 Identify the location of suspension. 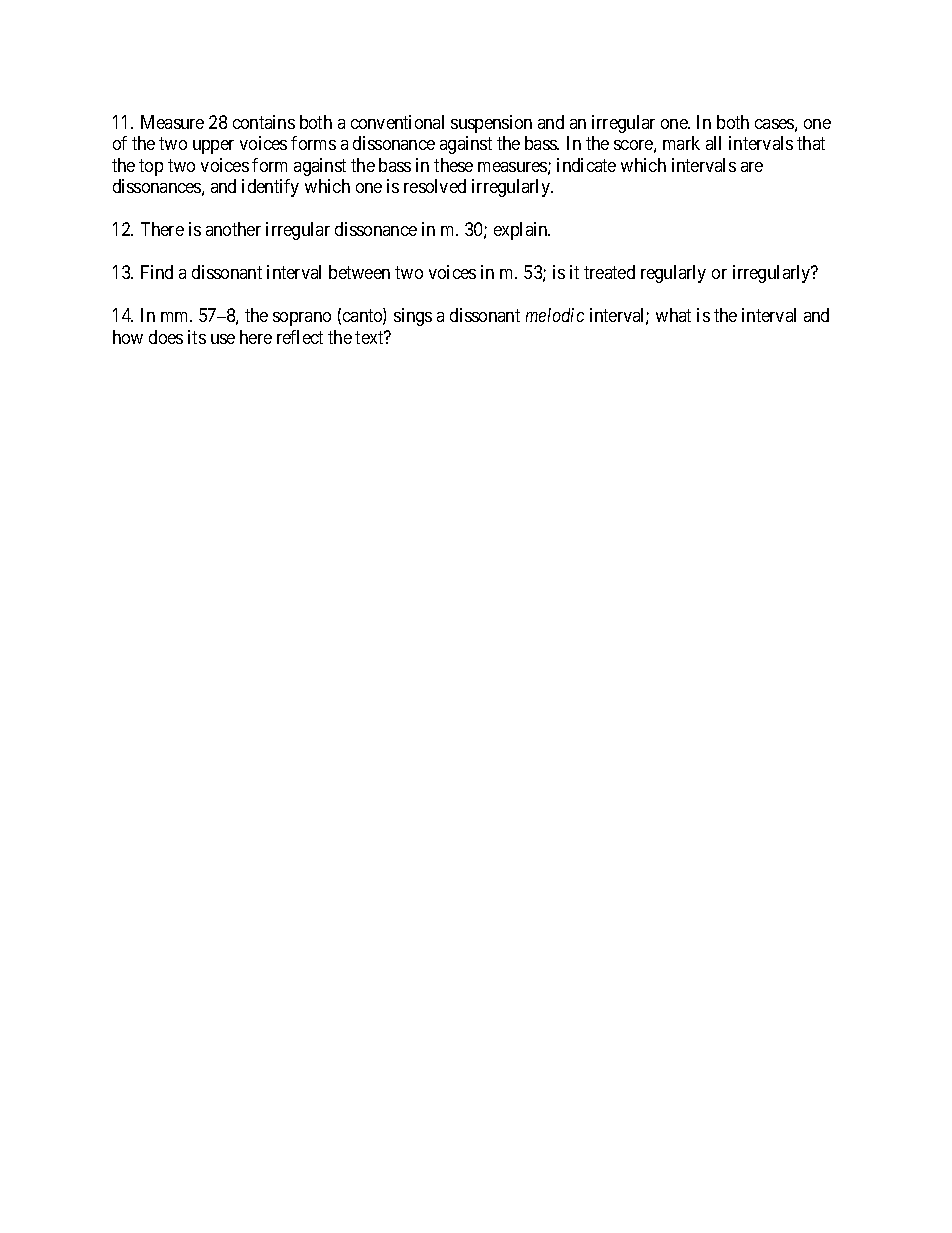
(491, 124).
